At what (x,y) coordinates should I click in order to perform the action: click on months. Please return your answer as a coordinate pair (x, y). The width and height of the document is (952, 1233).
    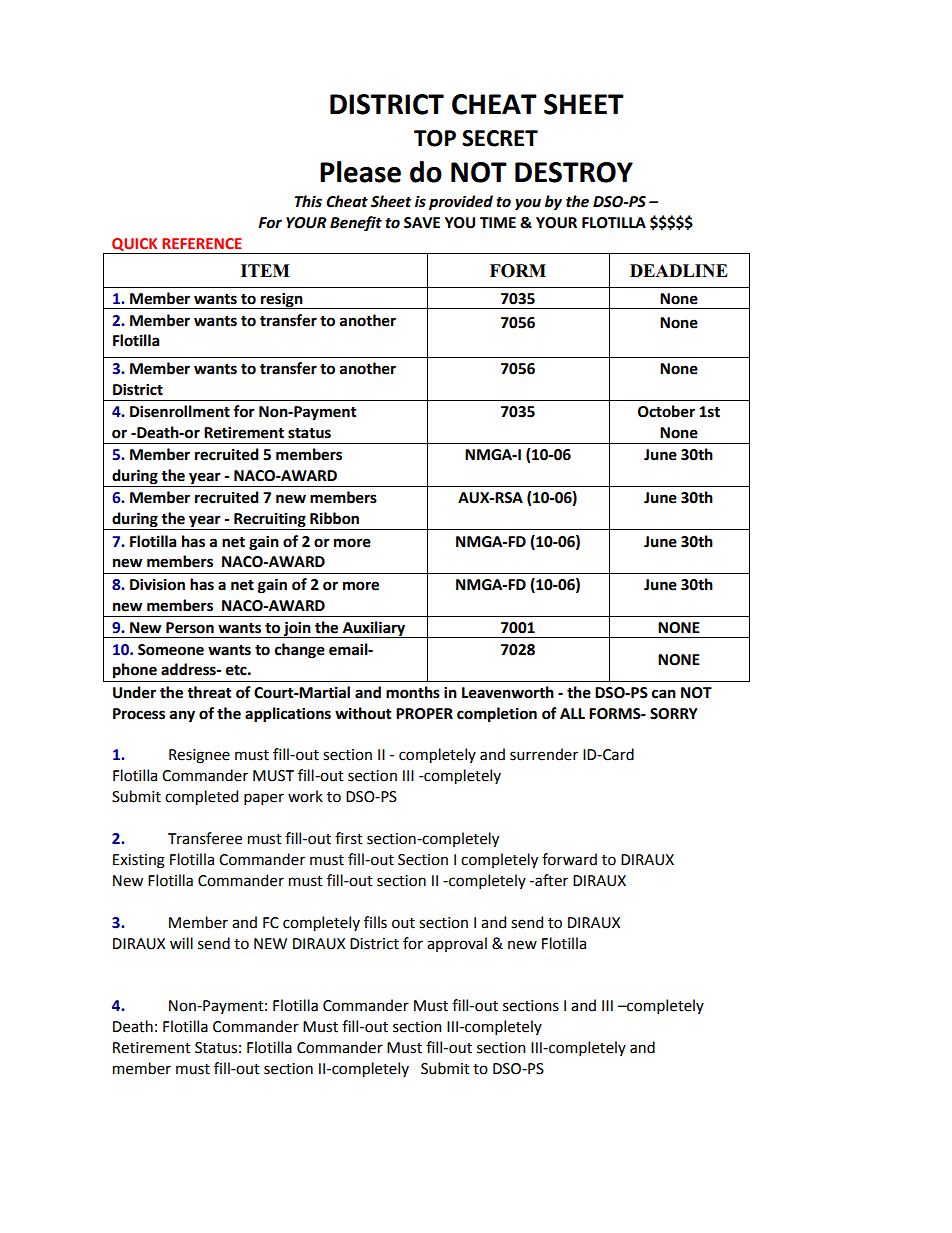
    Looking at the image, I should click on (413, 692).
